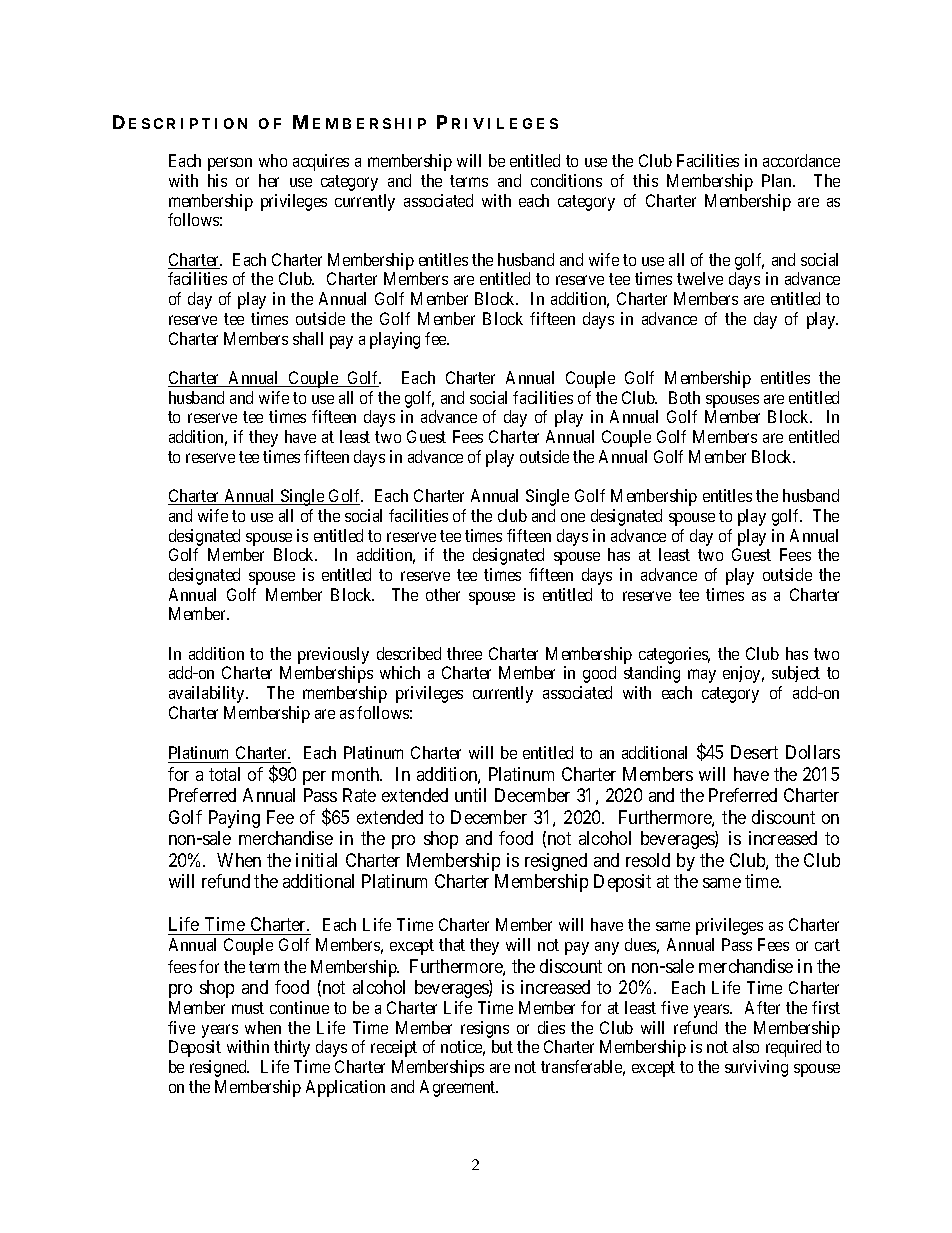 The image size is (952, 1233). What do you see at coordinates (566, 180) in the document?
I see `conditions` at bounding box center [566, 180].
